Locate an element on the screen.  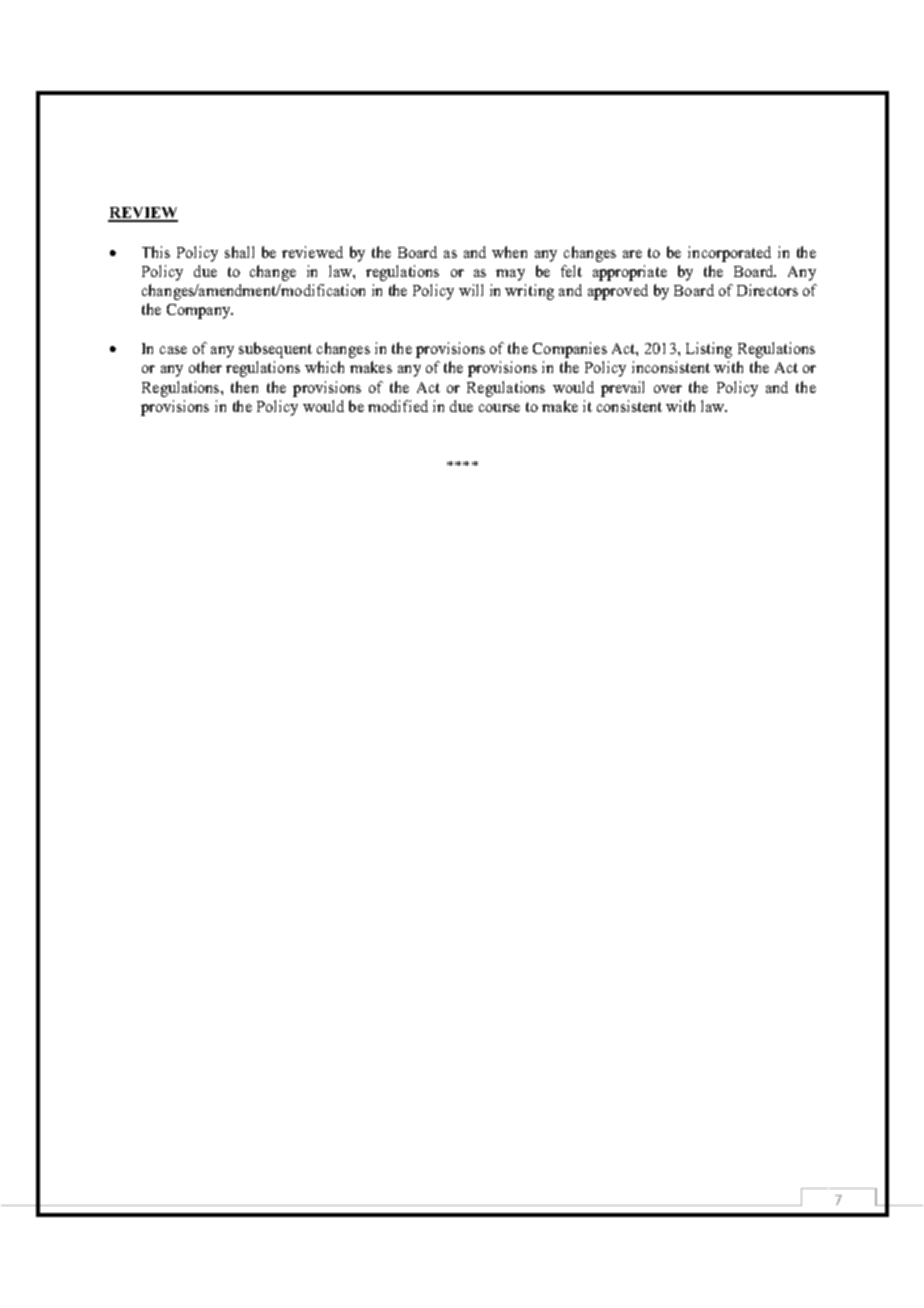
Listing is located at coordinates (709, 350).
